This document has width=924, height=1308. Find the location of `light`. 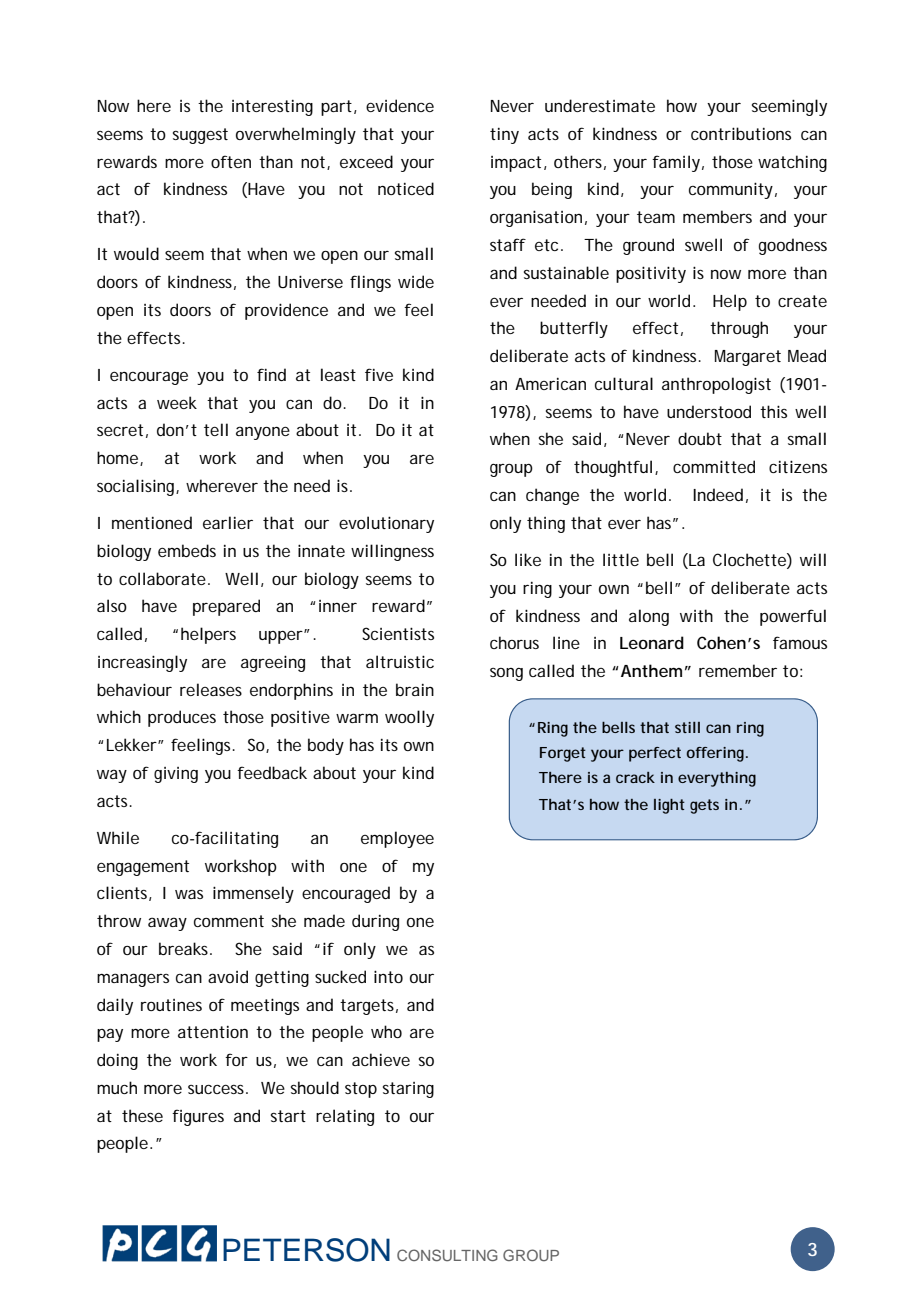

light is located at coordinates (669, 806).
